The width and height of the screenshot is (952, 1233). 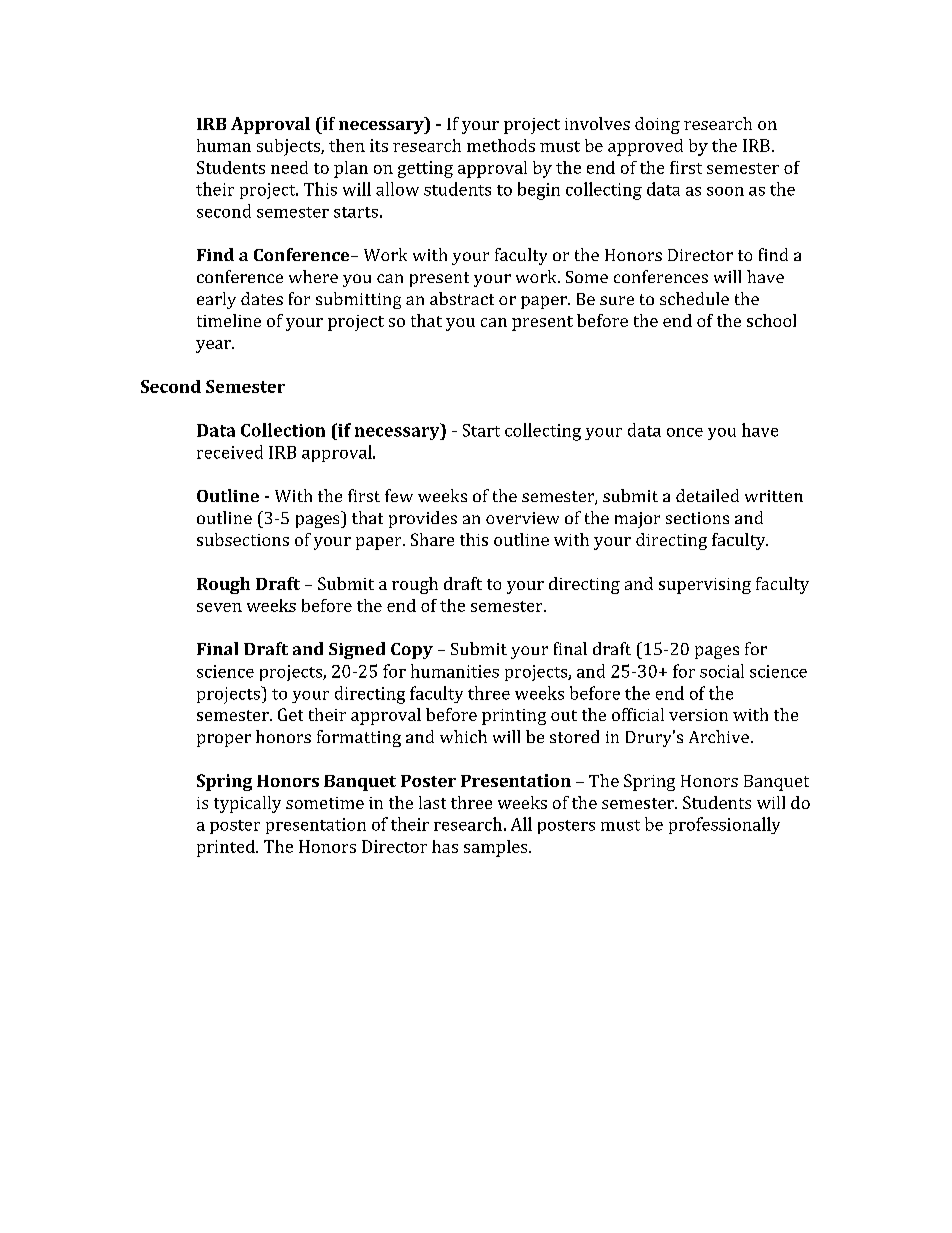 I want to click on detailed, so click(x=707, y=495).
